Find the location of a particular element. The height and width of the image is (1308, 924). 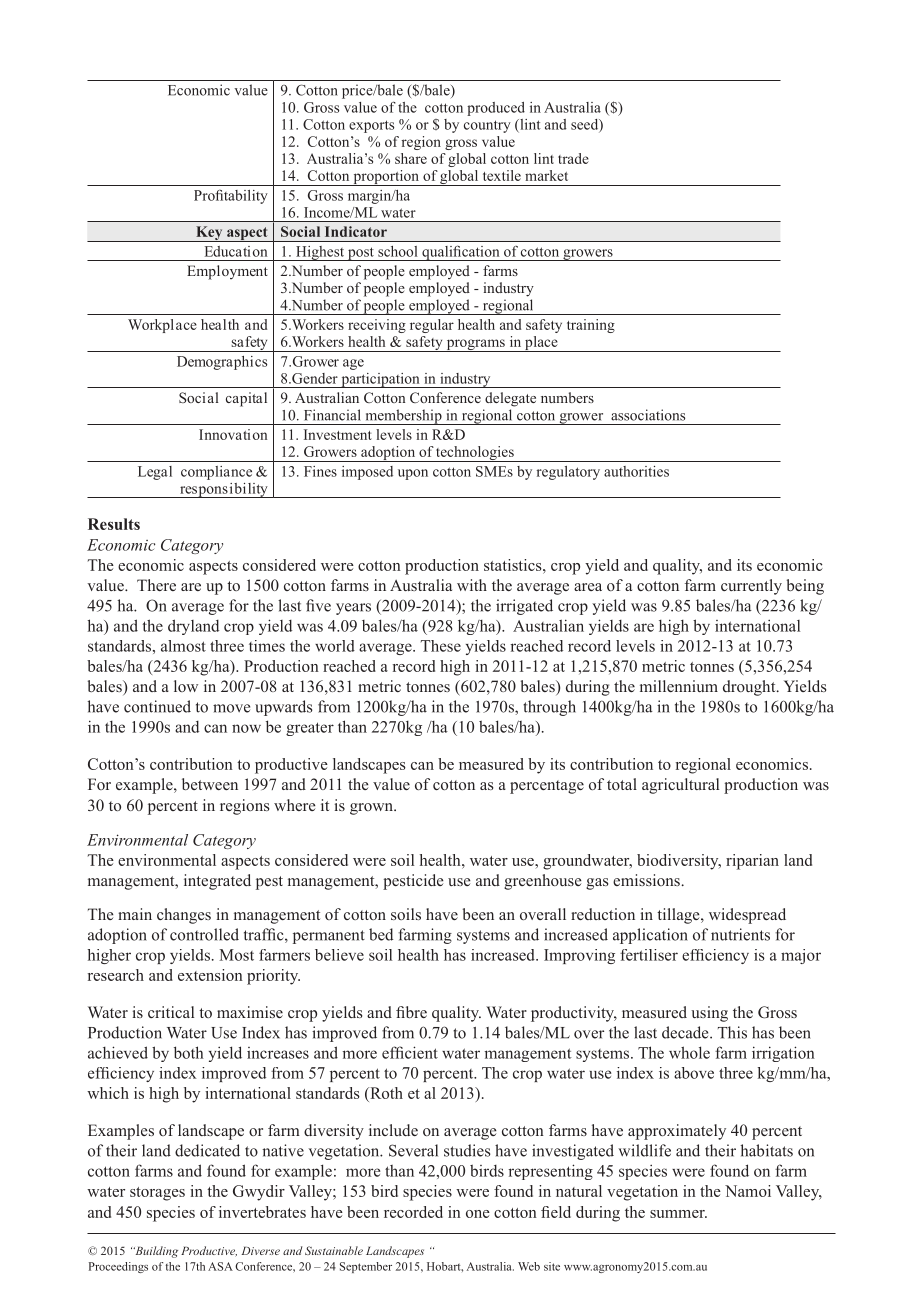

drought is located at coordinates (750, 688).
